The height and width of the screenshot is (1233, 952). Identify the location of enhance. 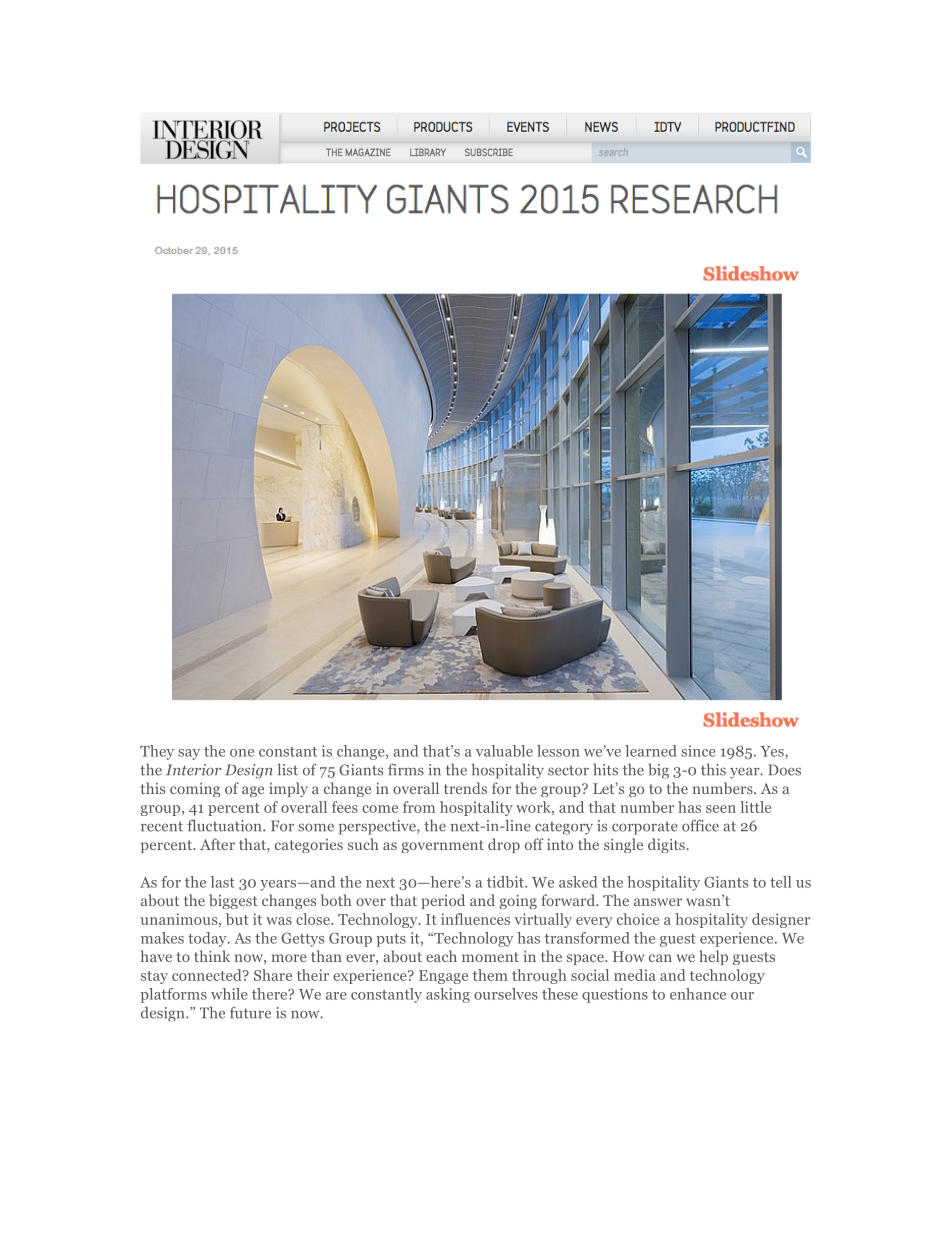
(698, 994).
